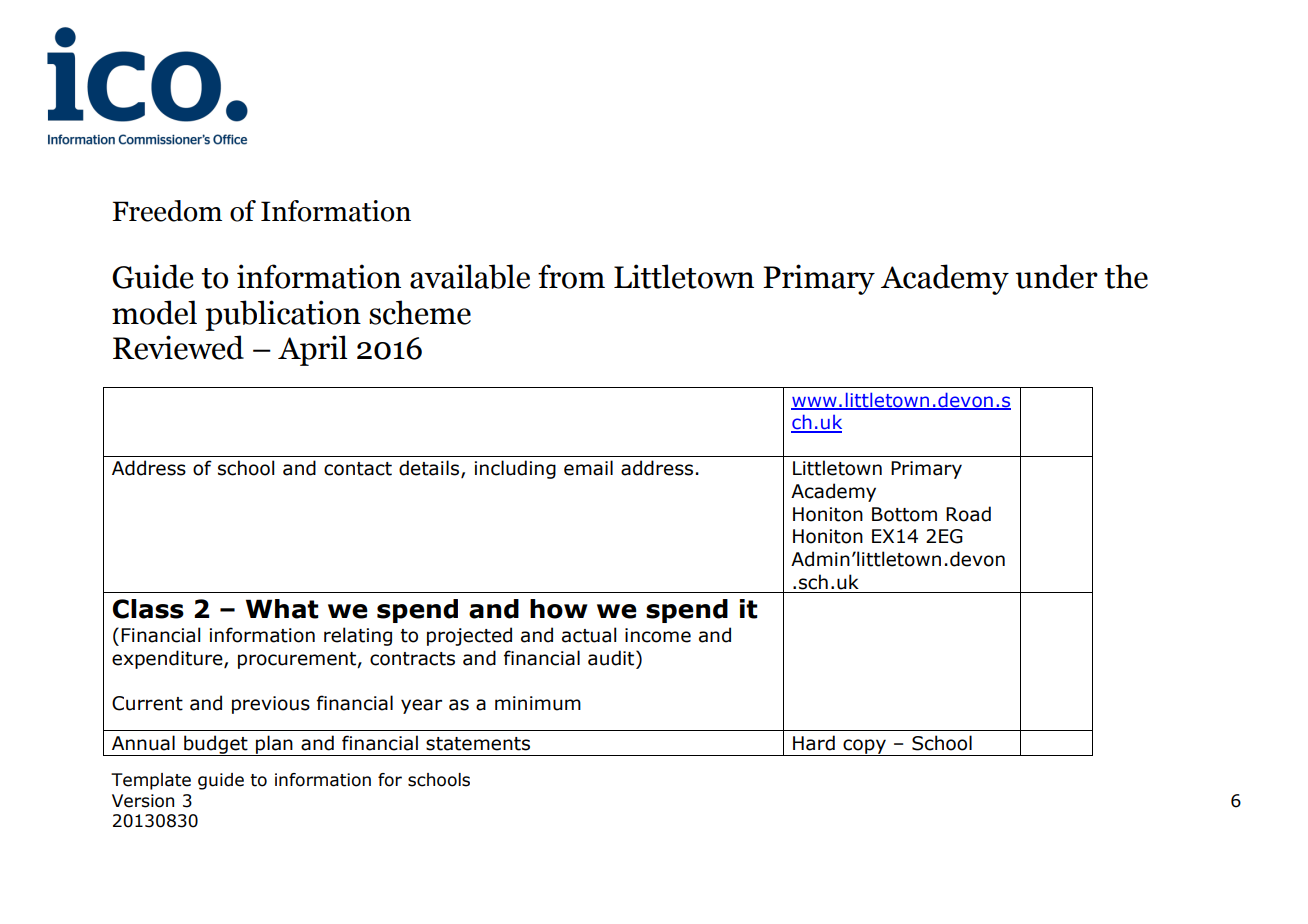 The width and height of the screenshot is (1308, 924). Describe the element at coordinates (151, 781) in the screenshot. I see `Template` at that location.
